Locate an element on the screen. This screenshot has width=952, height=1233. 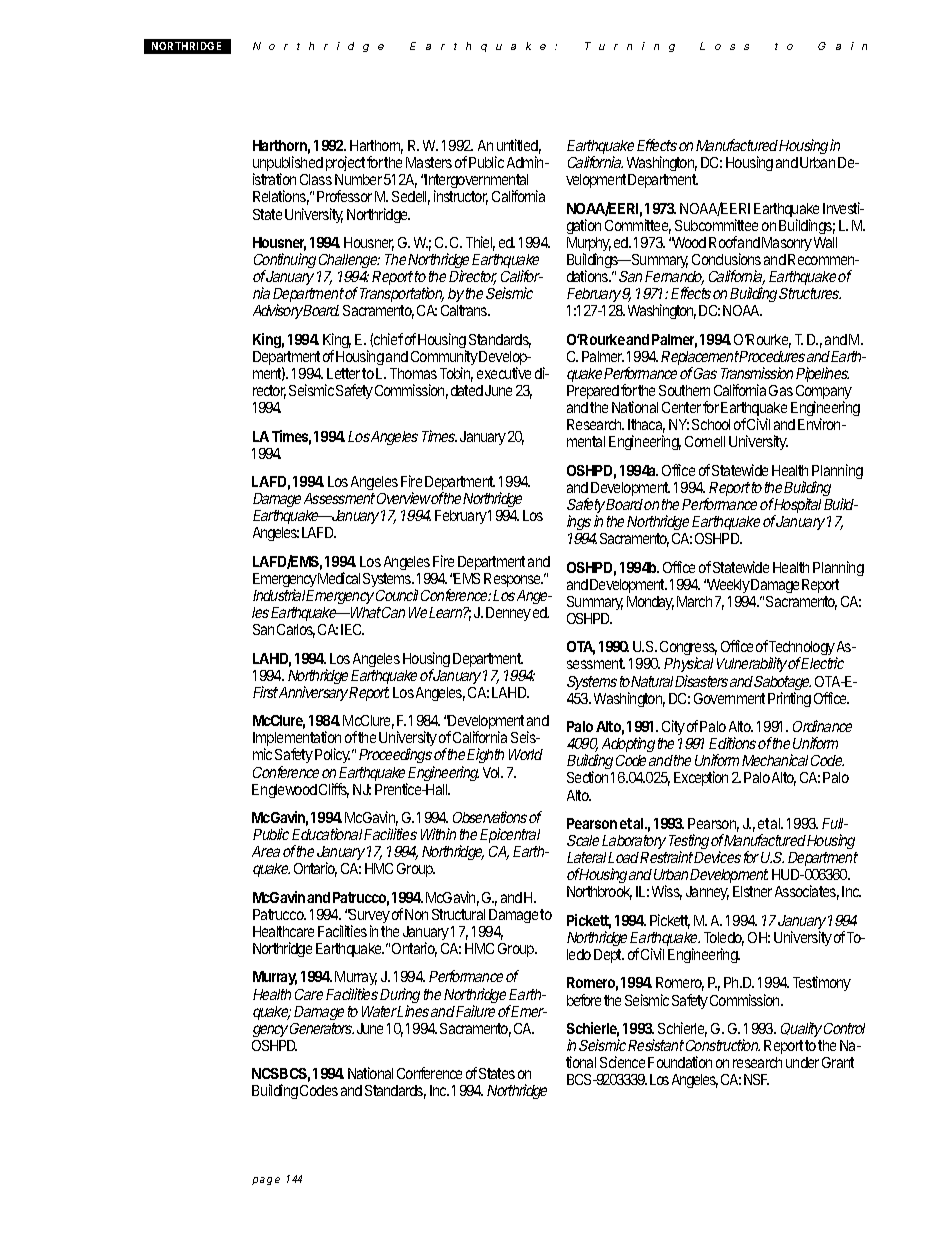
IEC is located at coordinates (352, 629).
